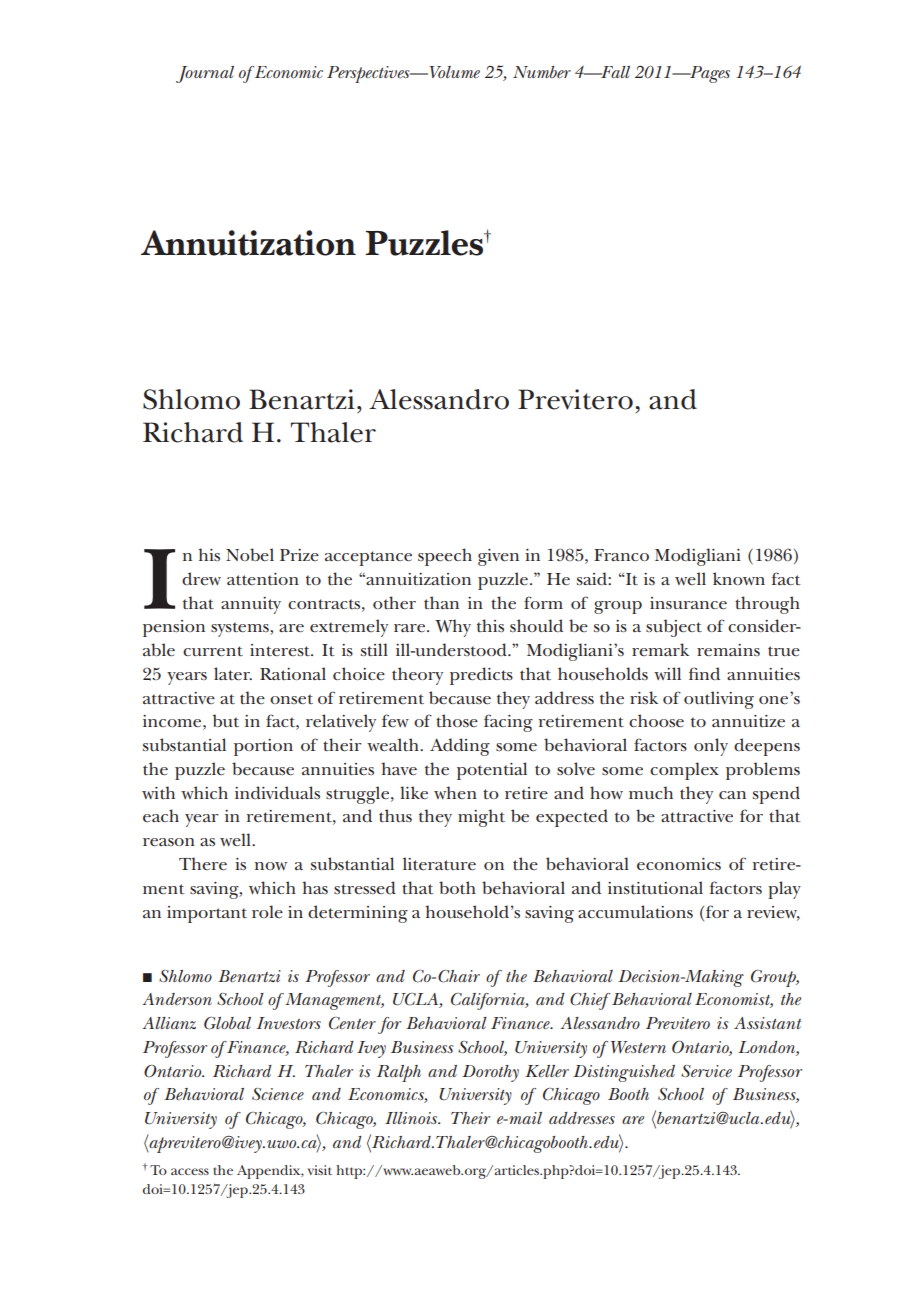 The image size is (921, 1316). What do you see at coordinates (205, 74) in the page?
I see `Journal` at bounding box center [205, 74].
